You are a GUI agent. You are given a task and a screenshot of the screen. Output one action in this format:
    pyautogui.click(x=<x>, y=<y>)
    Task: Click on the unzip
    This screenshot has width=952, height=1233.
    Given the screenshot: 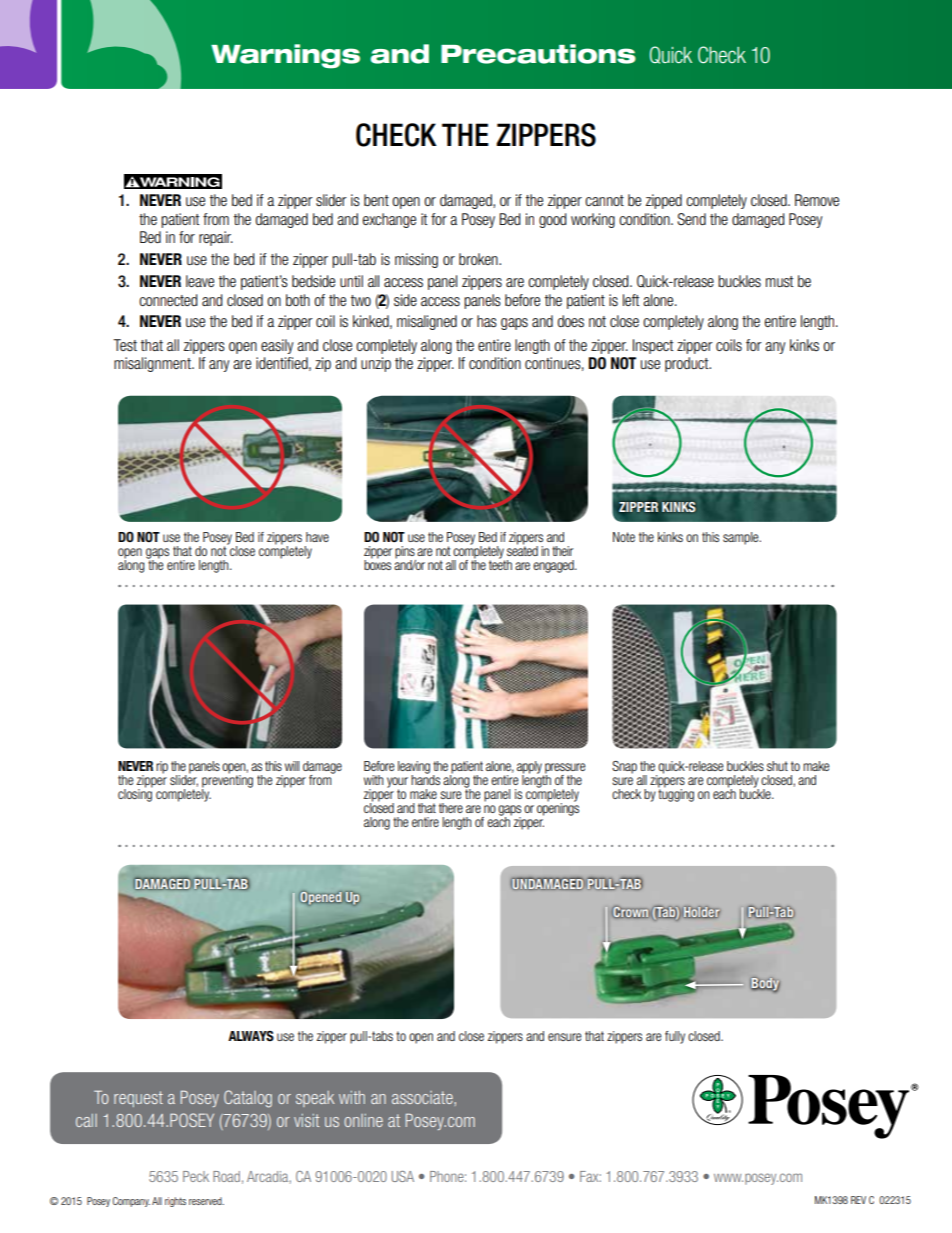 What is the action you would take?
    pyautogui.click(x=376, y=364)
